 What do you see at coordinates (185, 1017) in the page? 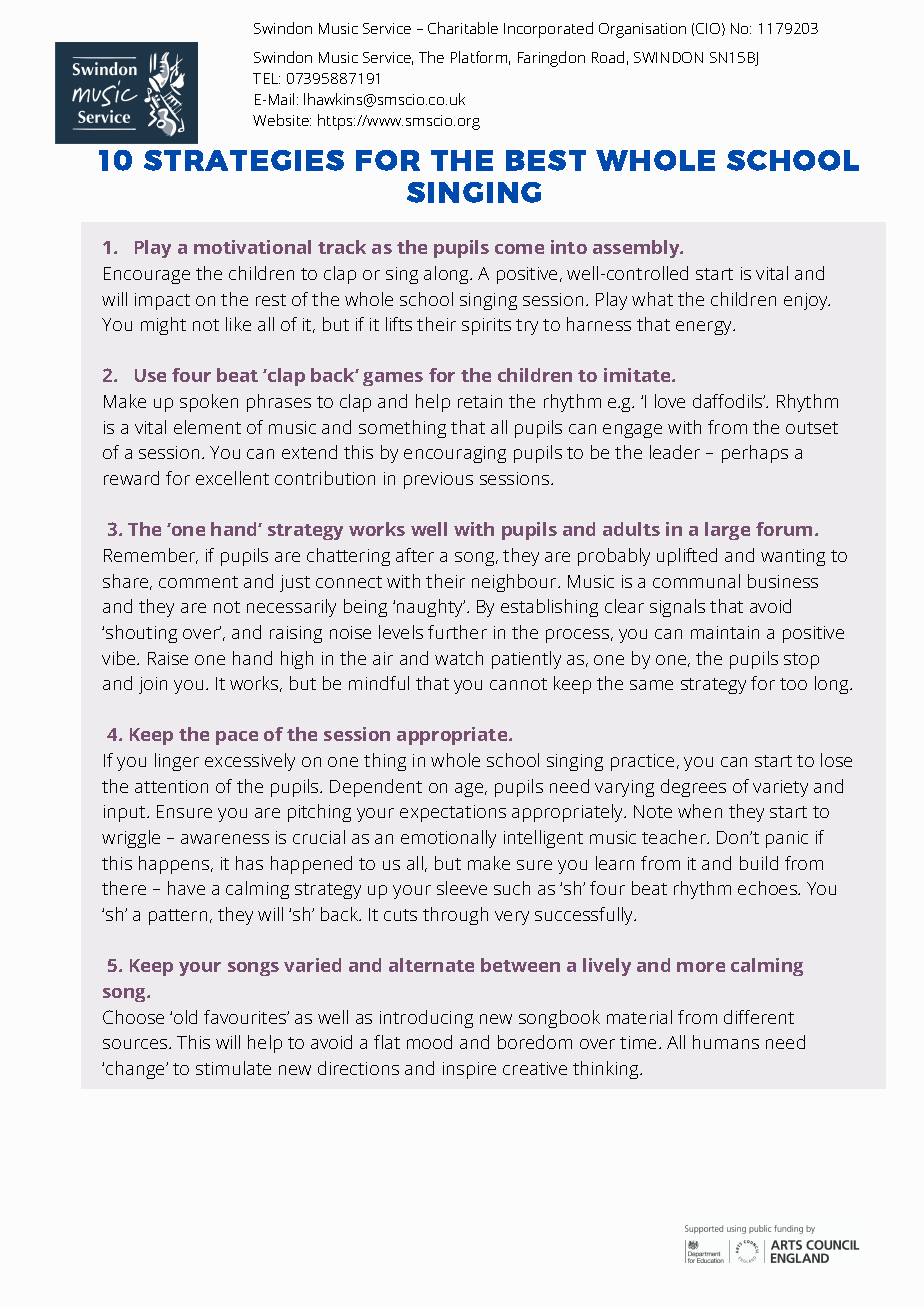
I see `old` at bounding box center [185, 1017].
